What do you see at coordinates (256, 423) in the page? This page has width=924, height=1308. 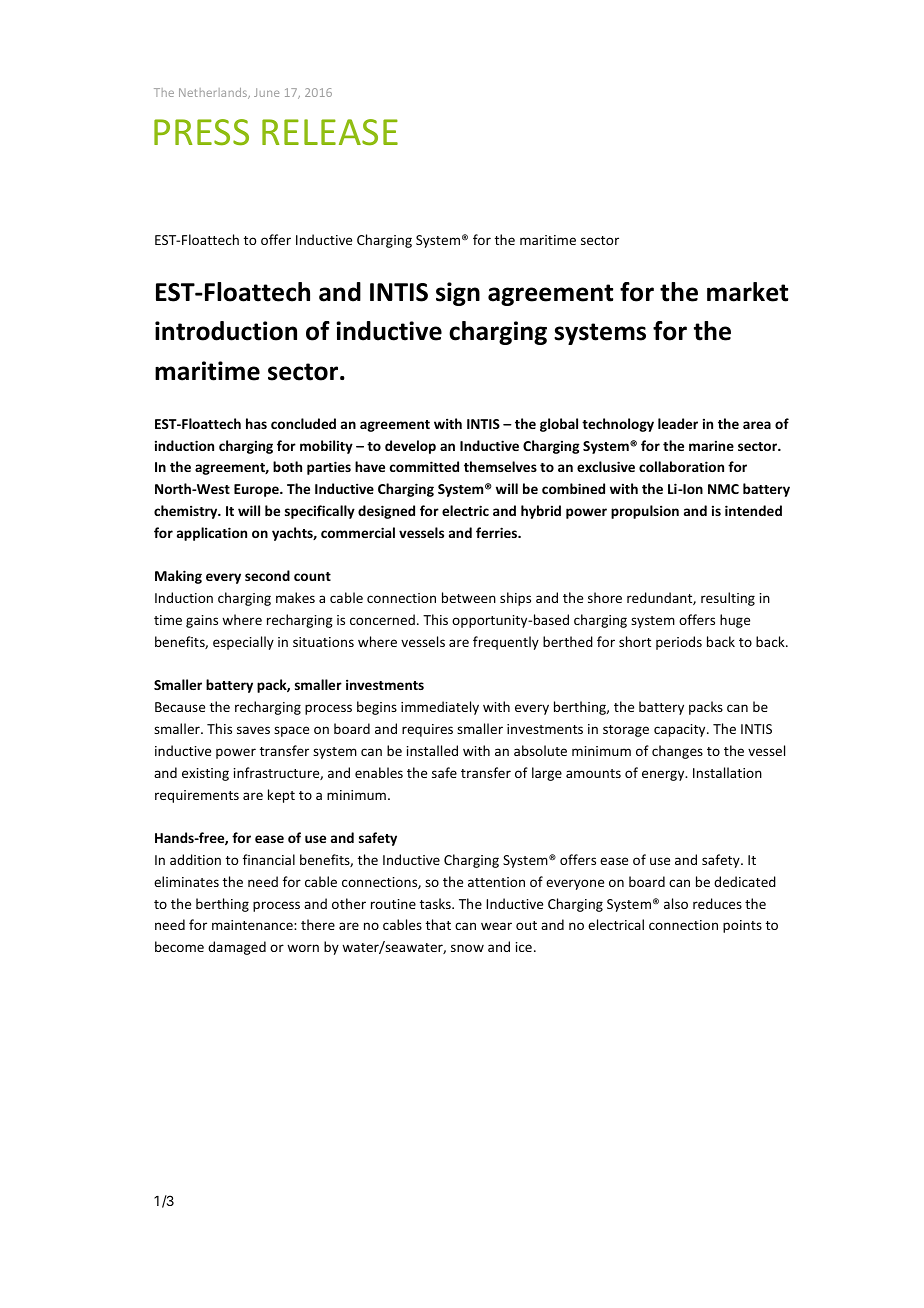 I see `has` at bounding box center [256, 423].
